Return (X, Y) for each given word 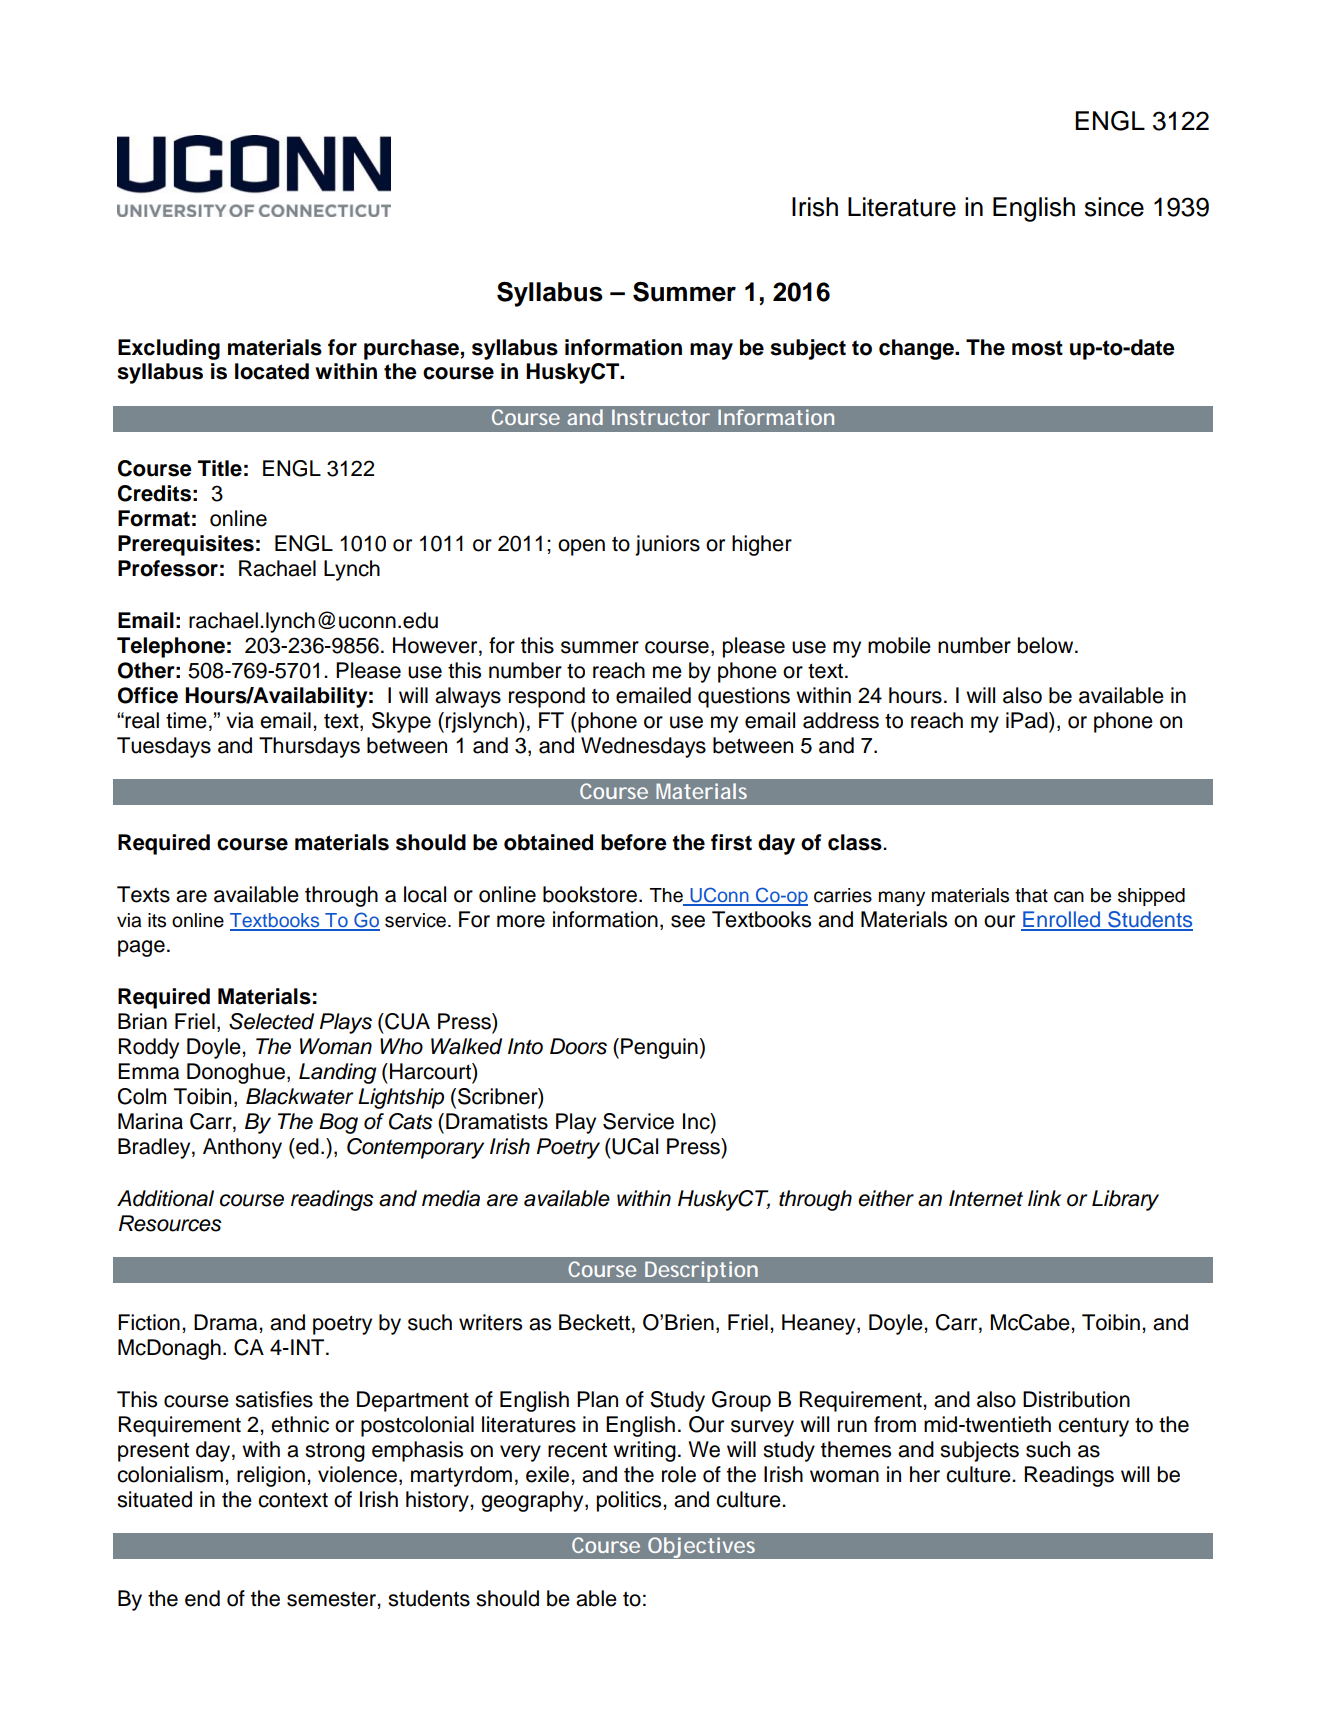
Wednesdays (643, 747)
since (1114, 207)
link (1045, 1198)
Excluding (169, 349)
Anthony (242, 1148)
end (202, 1598)
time (186, 720)
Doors (578, 1046)
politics (630, 1501)
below (1047, 645)
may (711, 351)
